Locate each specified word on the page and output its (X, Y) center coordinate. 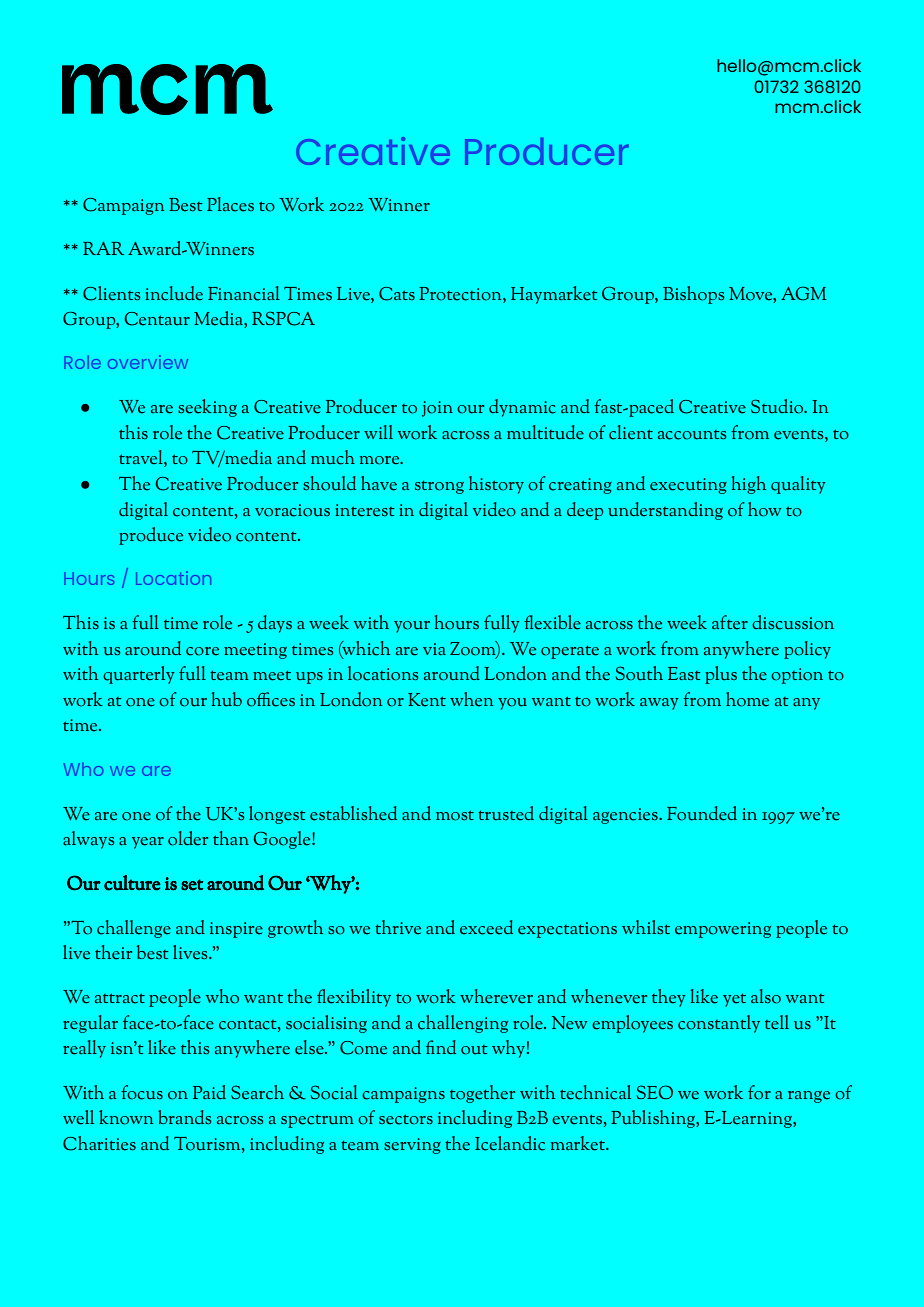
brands (185, 1117)
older (188, 838)
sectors (406, 1119)
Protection (461, 294)
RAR (103, 248)
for (759, 1092)
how (764, 509)
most (455, 815)
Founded (702, 813)
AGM (804, 293)
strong (439, 487)
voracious (292, 510)
